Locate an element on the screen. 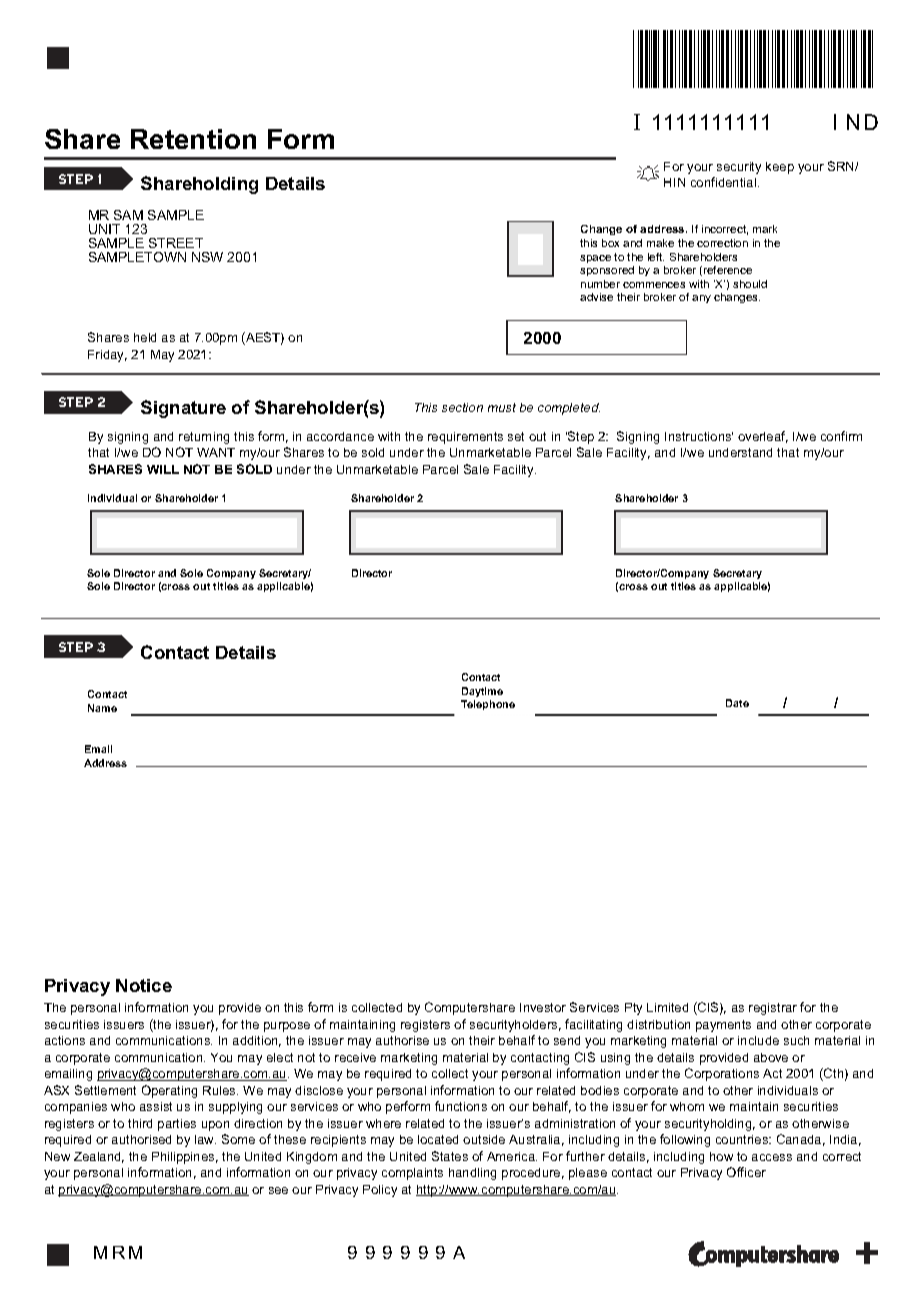 Image resolution: width=924 pixels, height=1308 pixels. confidential is located at coordinates (725, 182).
